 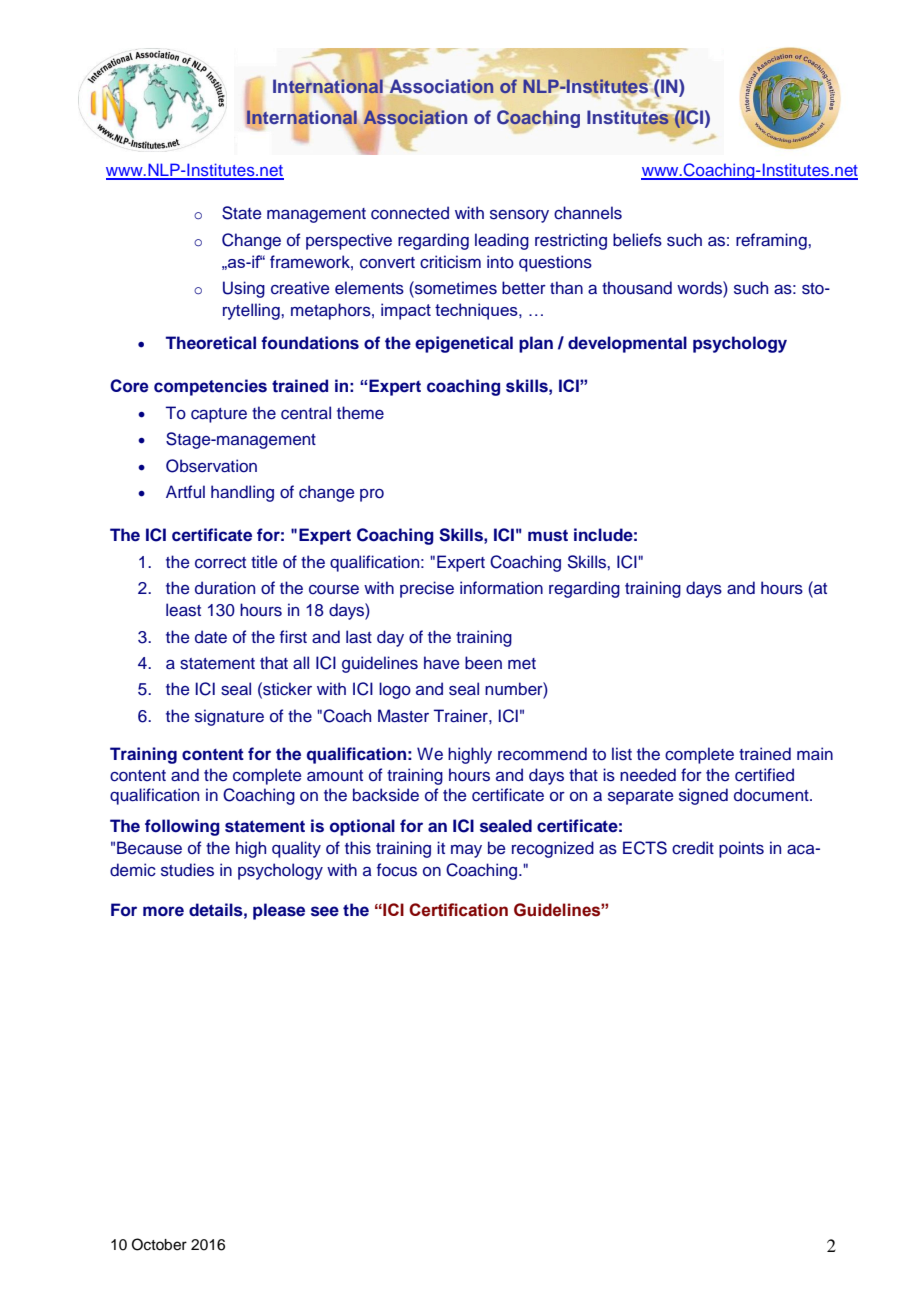 I want to click on leading, so click(x=502, y=241).
